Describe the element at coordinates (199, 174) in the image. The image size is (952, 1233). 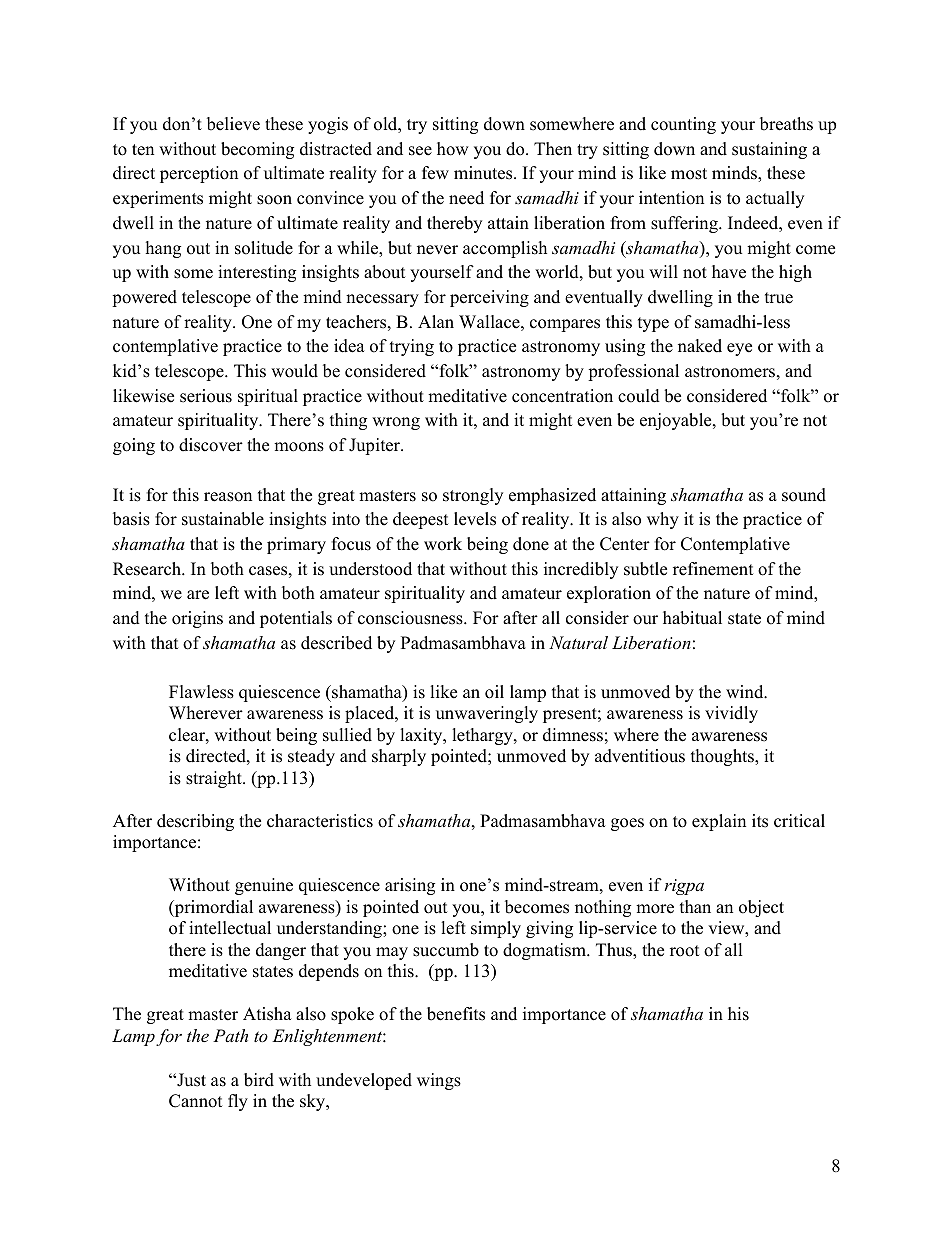
I see `perception` at that location.
